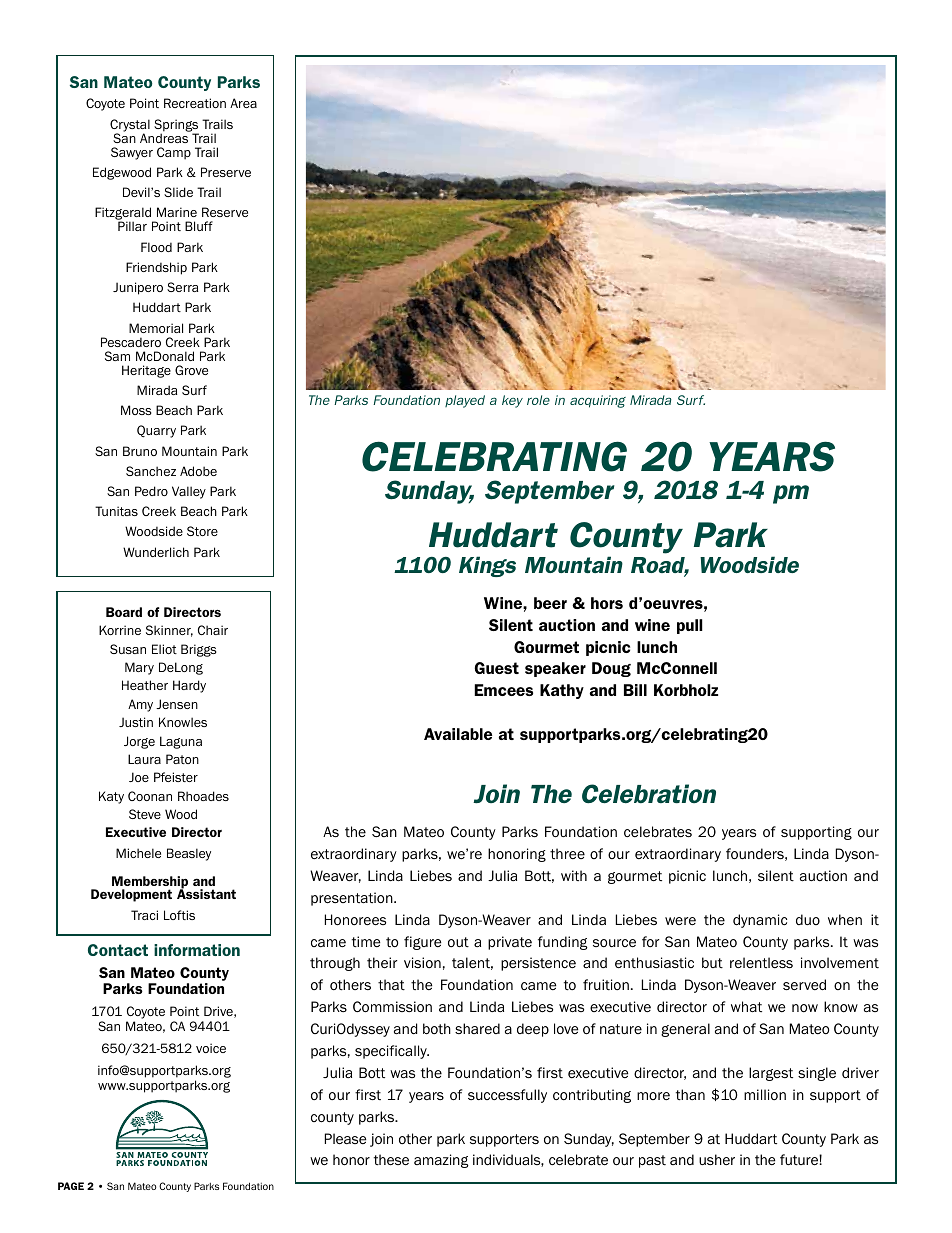 The height and width of the screenshot is (1233, 952). What do you see at coordinates (598, 401) in the screenshot?
I see `acquiring` at bounding box center [598, 401].
